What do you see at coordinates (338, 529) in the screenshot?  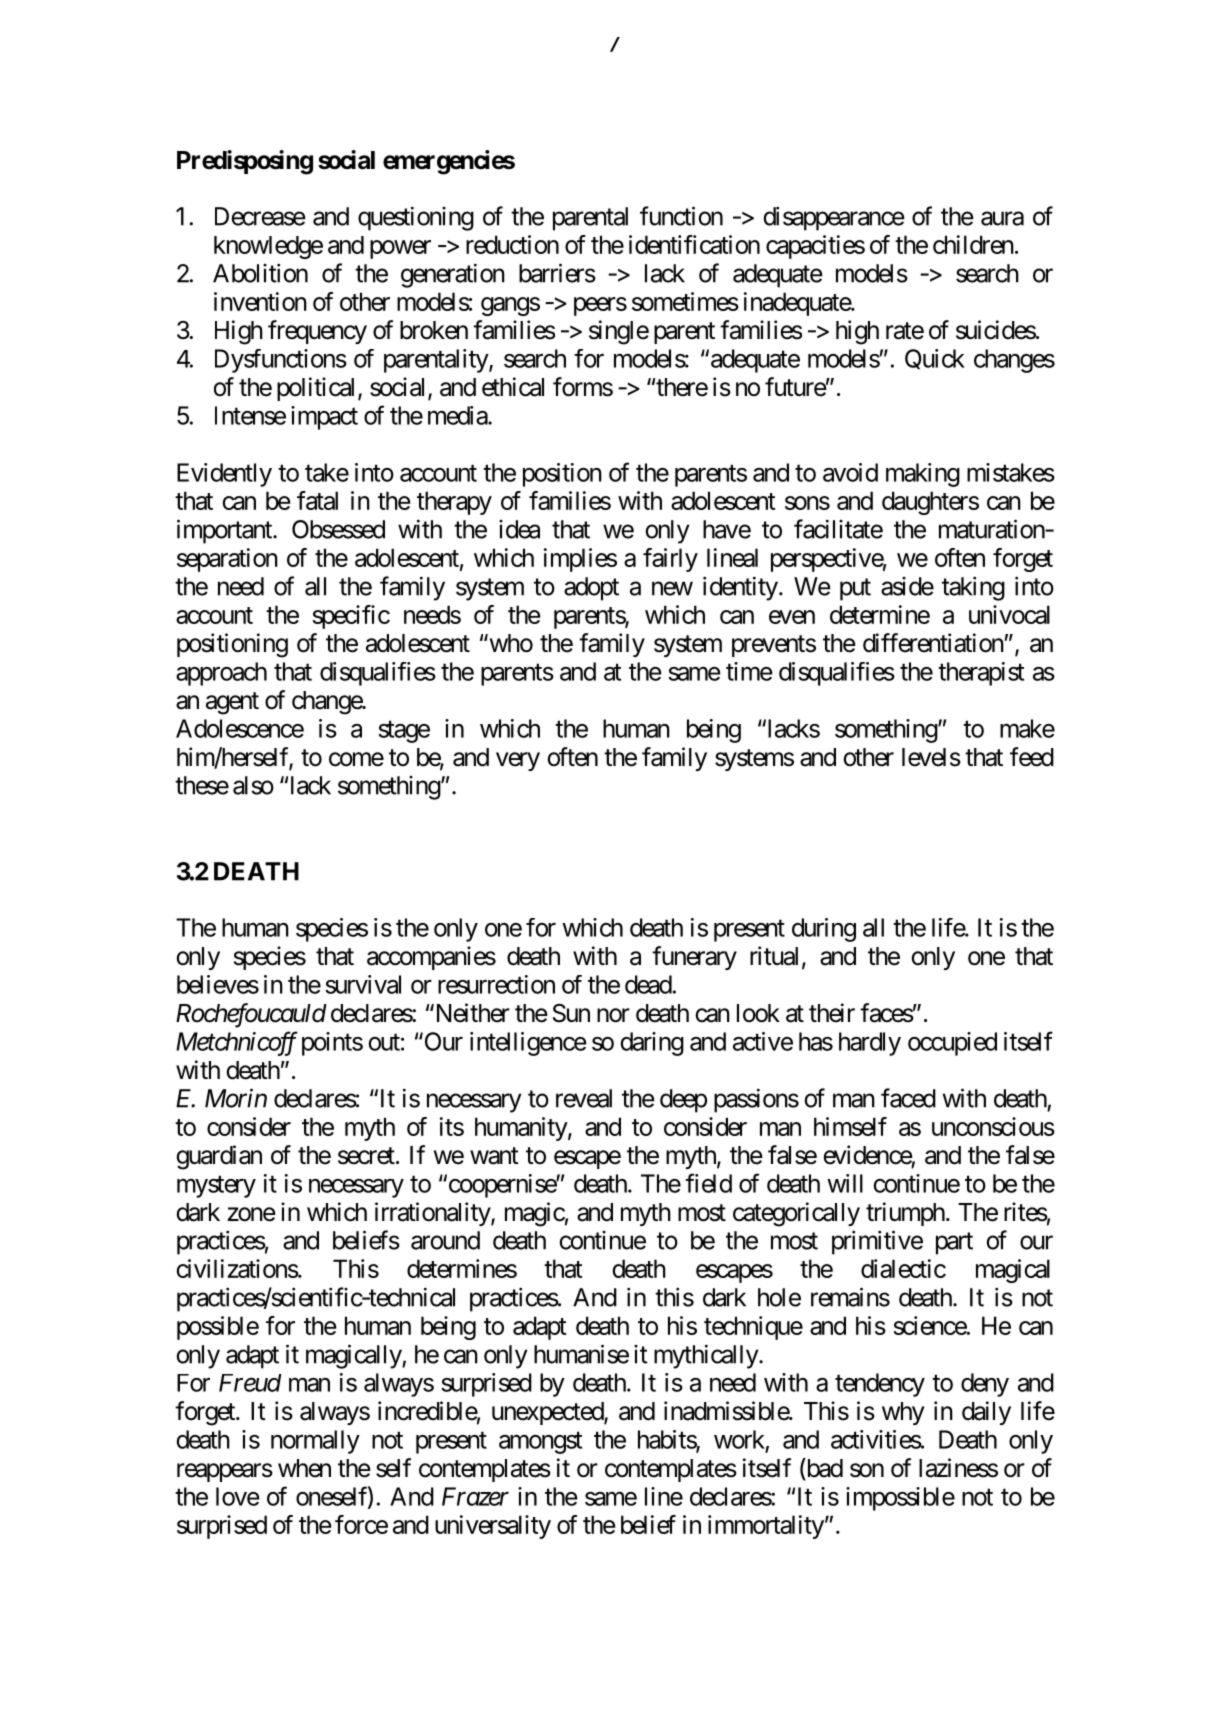 I see `Obsessed` at bounding box center [338, 529].
